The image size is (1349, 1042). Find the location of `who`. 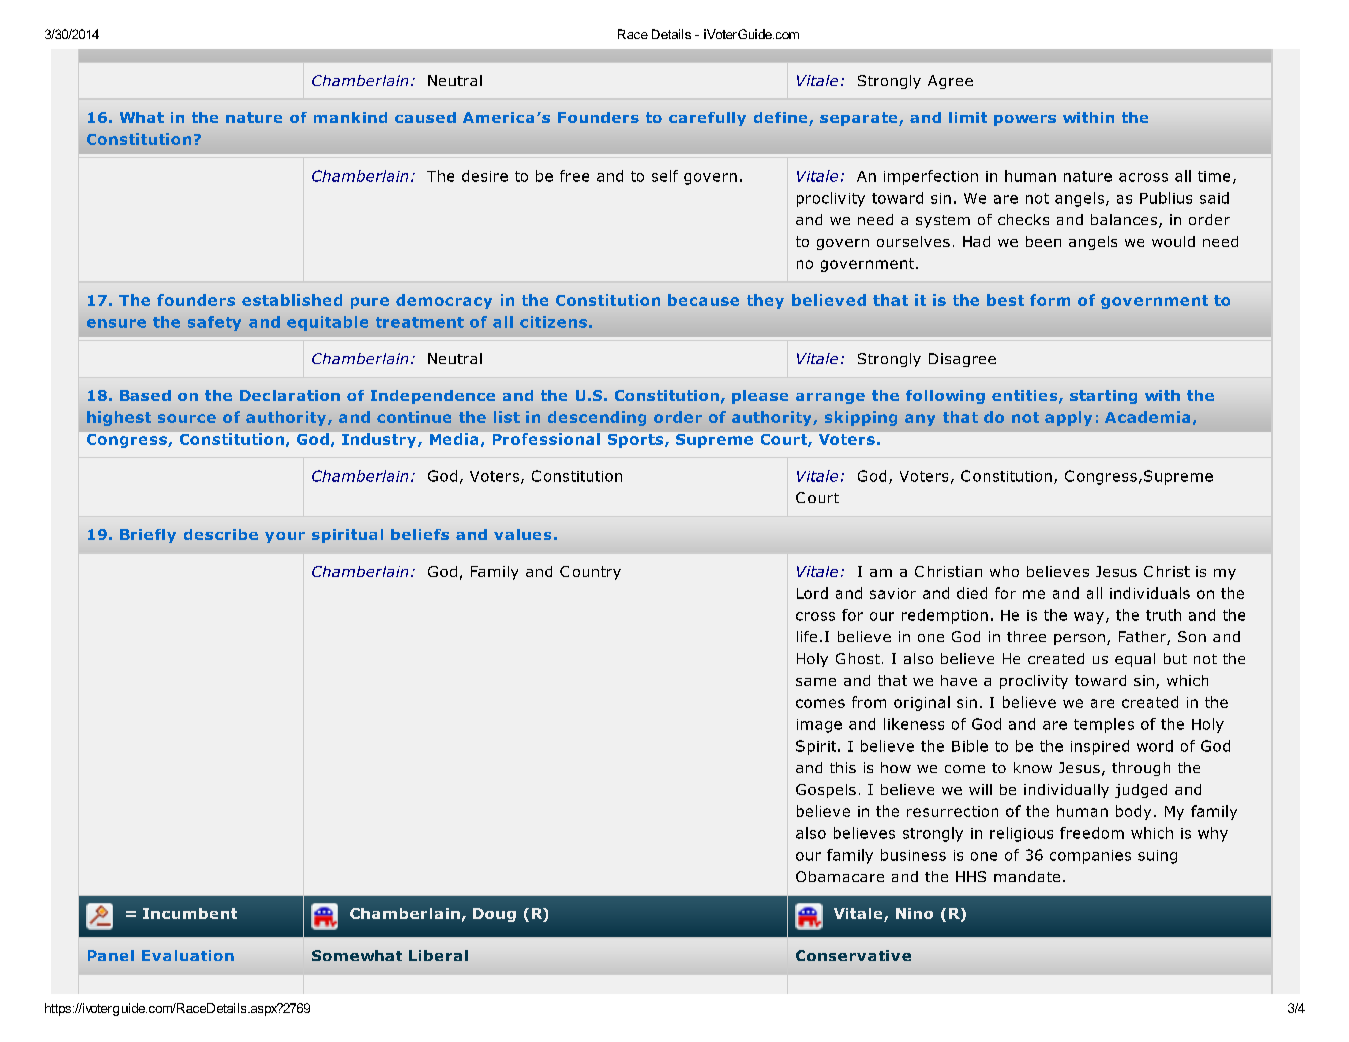

who is located at coordinates (1004, 571).
